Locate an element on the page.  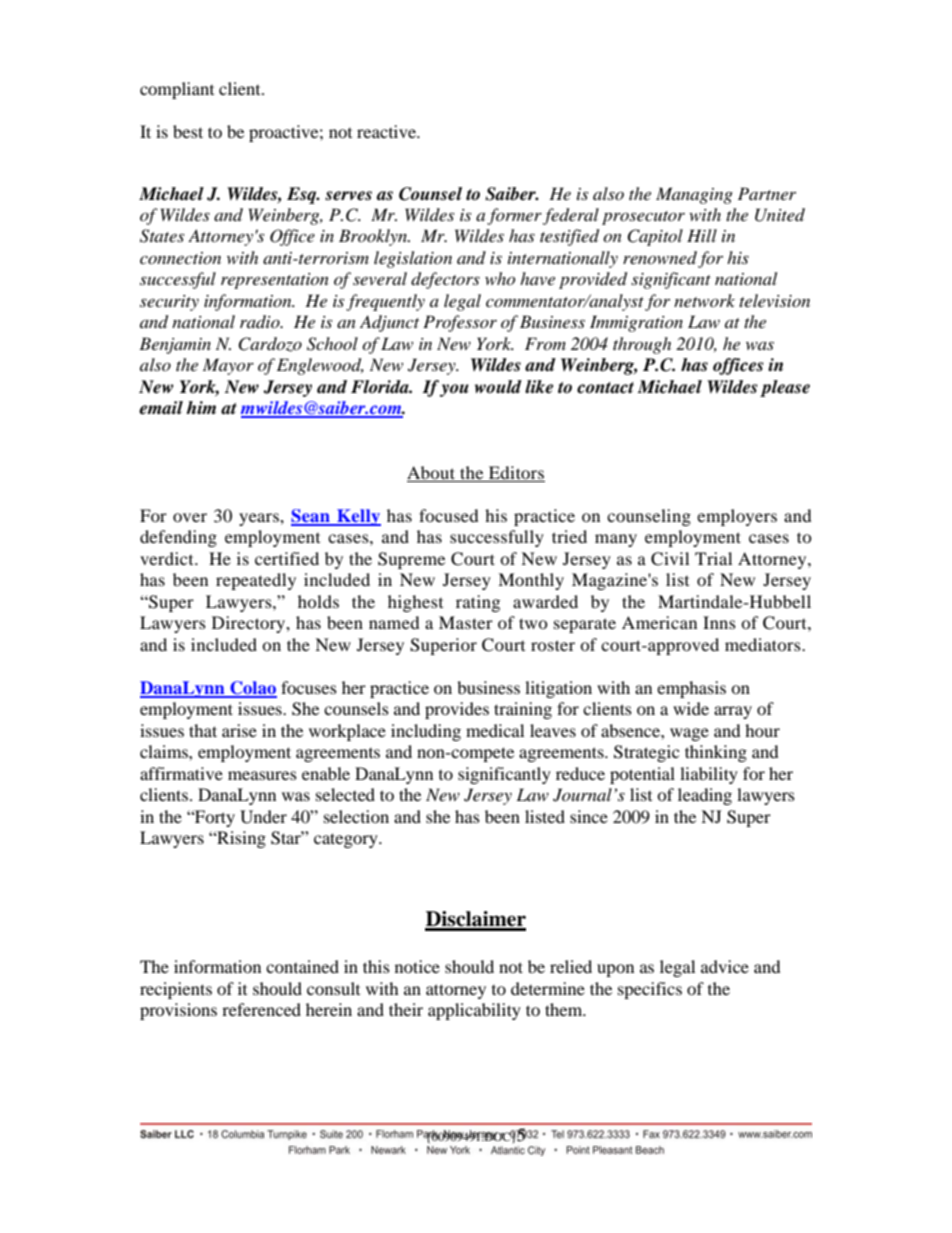
emphasis is located at coordinates (691, 689).
